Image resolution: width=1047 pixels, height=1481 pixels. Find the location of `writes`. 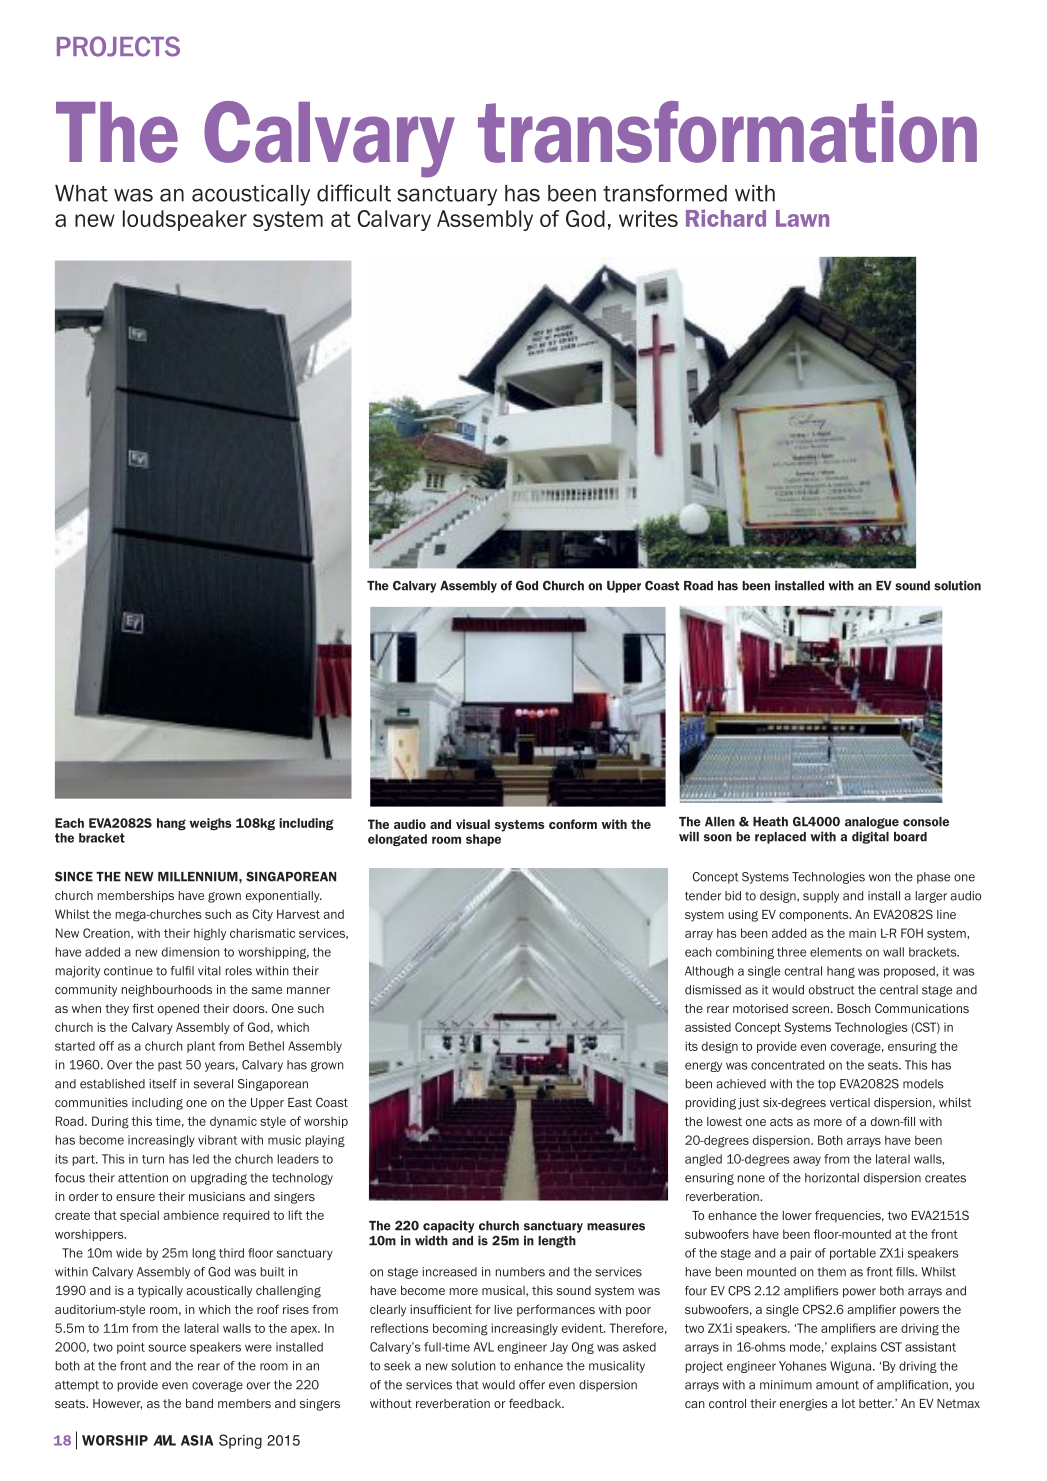

writes is located at coordinates (648, 218).
